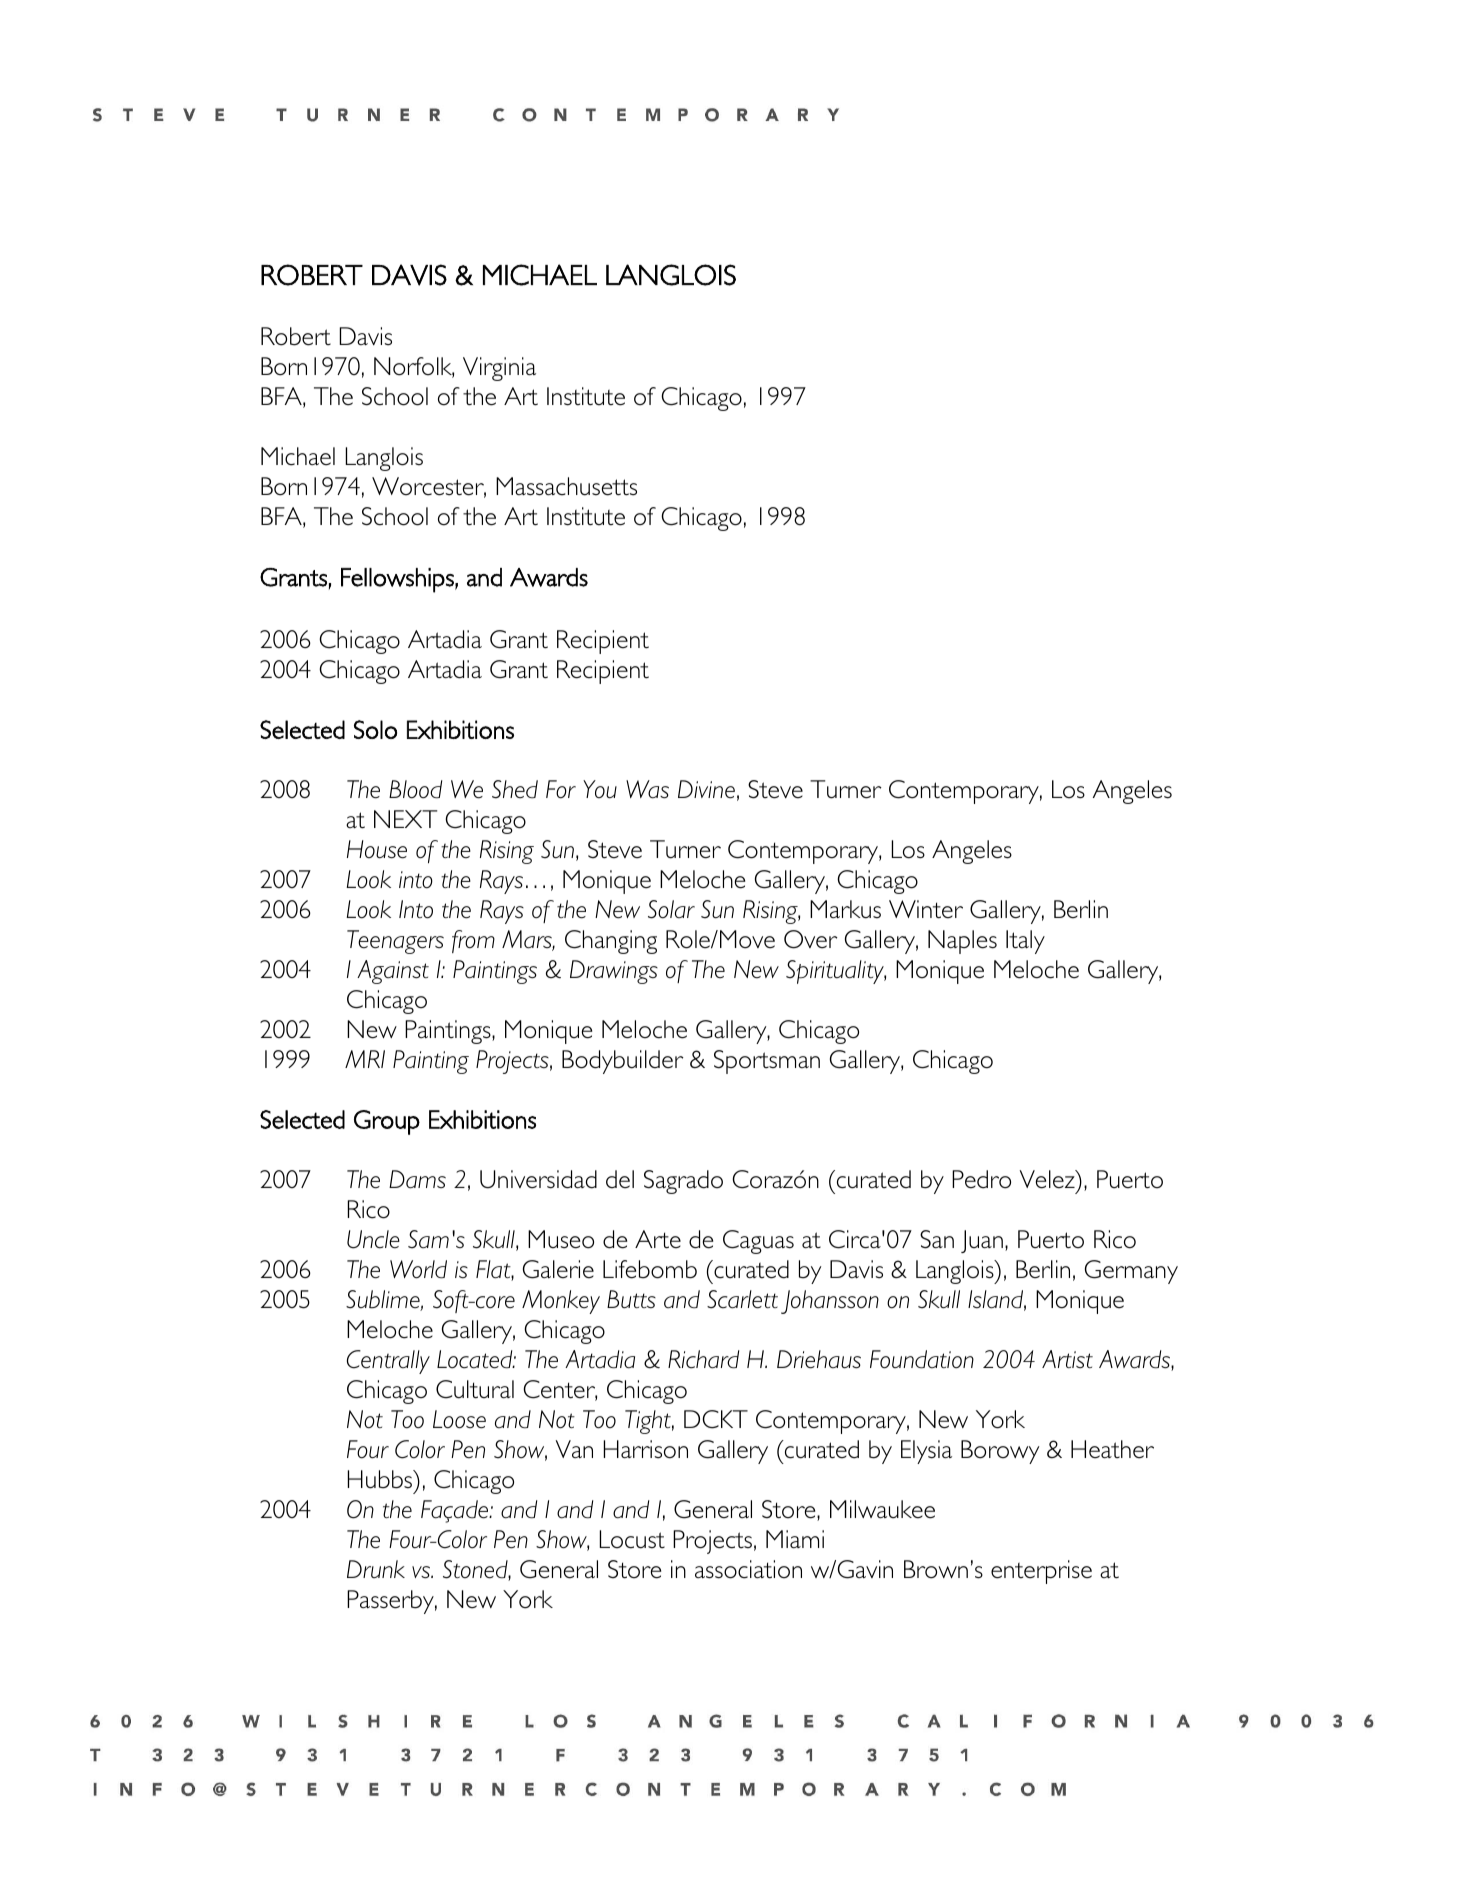 This screenshot has height=1900, width=1468. I want to click on Over, so click(811, 939).
